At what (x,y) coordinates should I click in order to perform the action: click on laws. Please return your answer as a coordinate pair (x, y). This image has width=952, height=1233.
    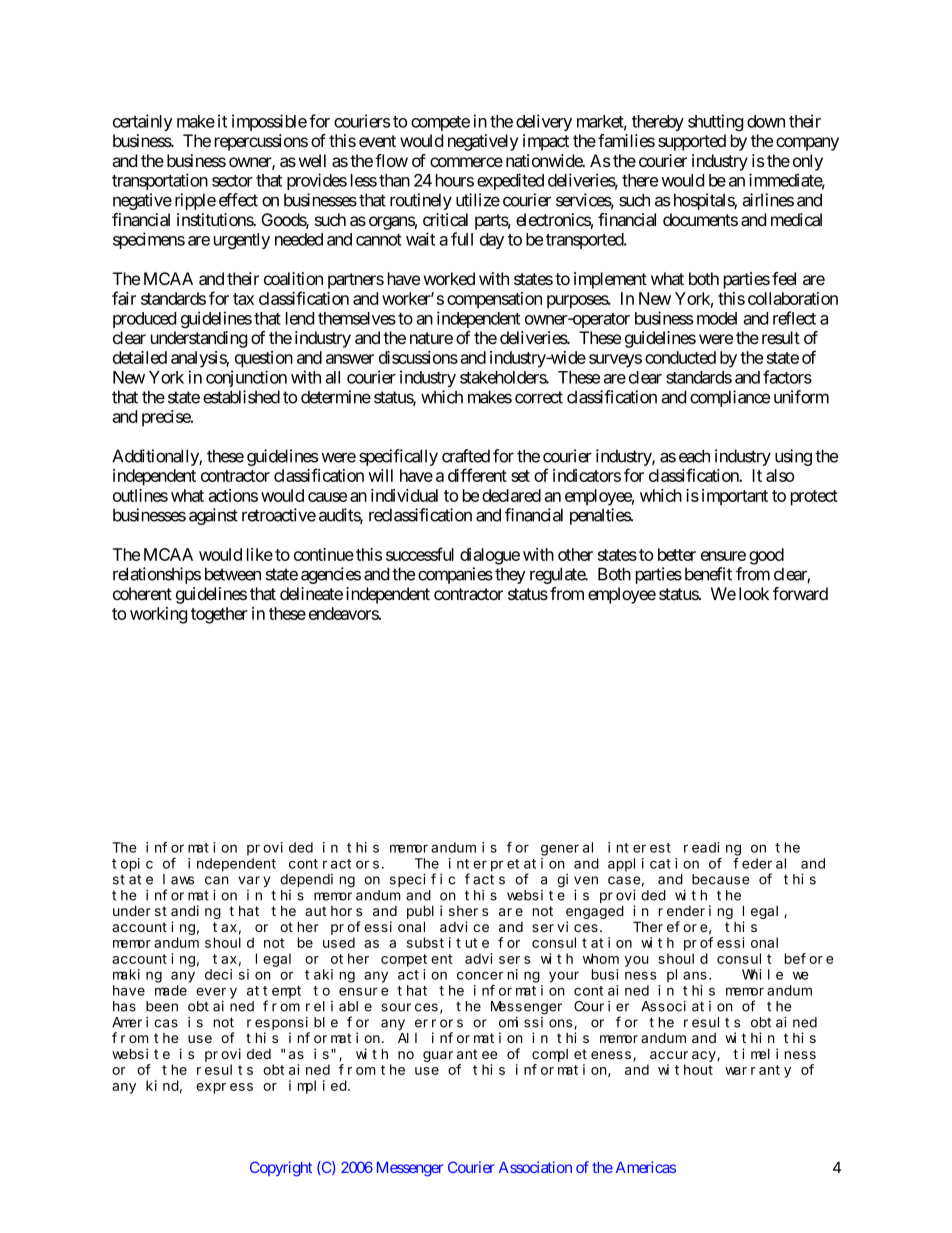
    Looking at the image, I should click on (178, 879).
